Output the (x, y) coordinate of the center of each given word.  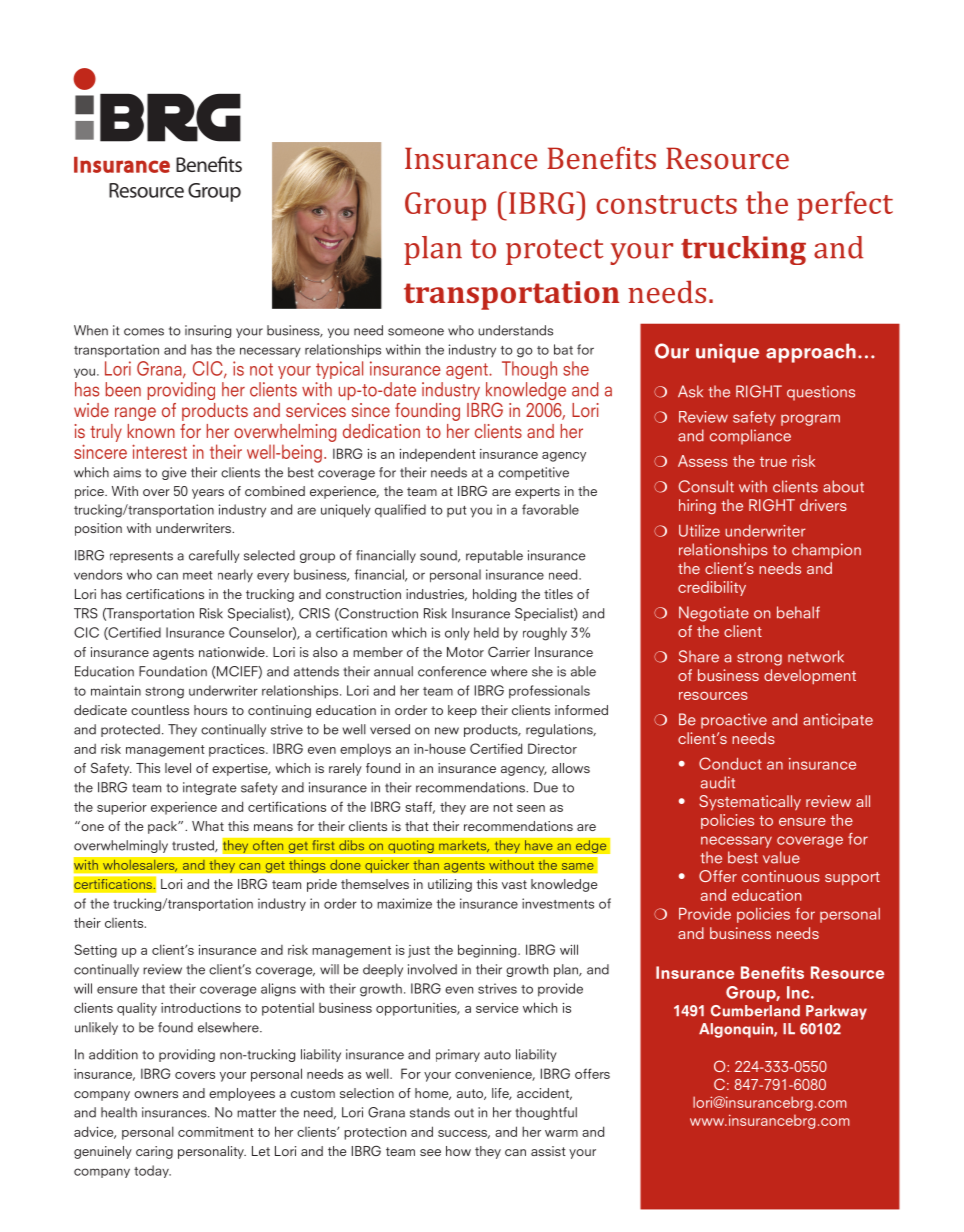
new (447, 731)
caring (154, 1152)
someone (416, 332)
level (178, 768)
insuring (208, 331)
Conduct (730, 763)
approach (811, 353)
